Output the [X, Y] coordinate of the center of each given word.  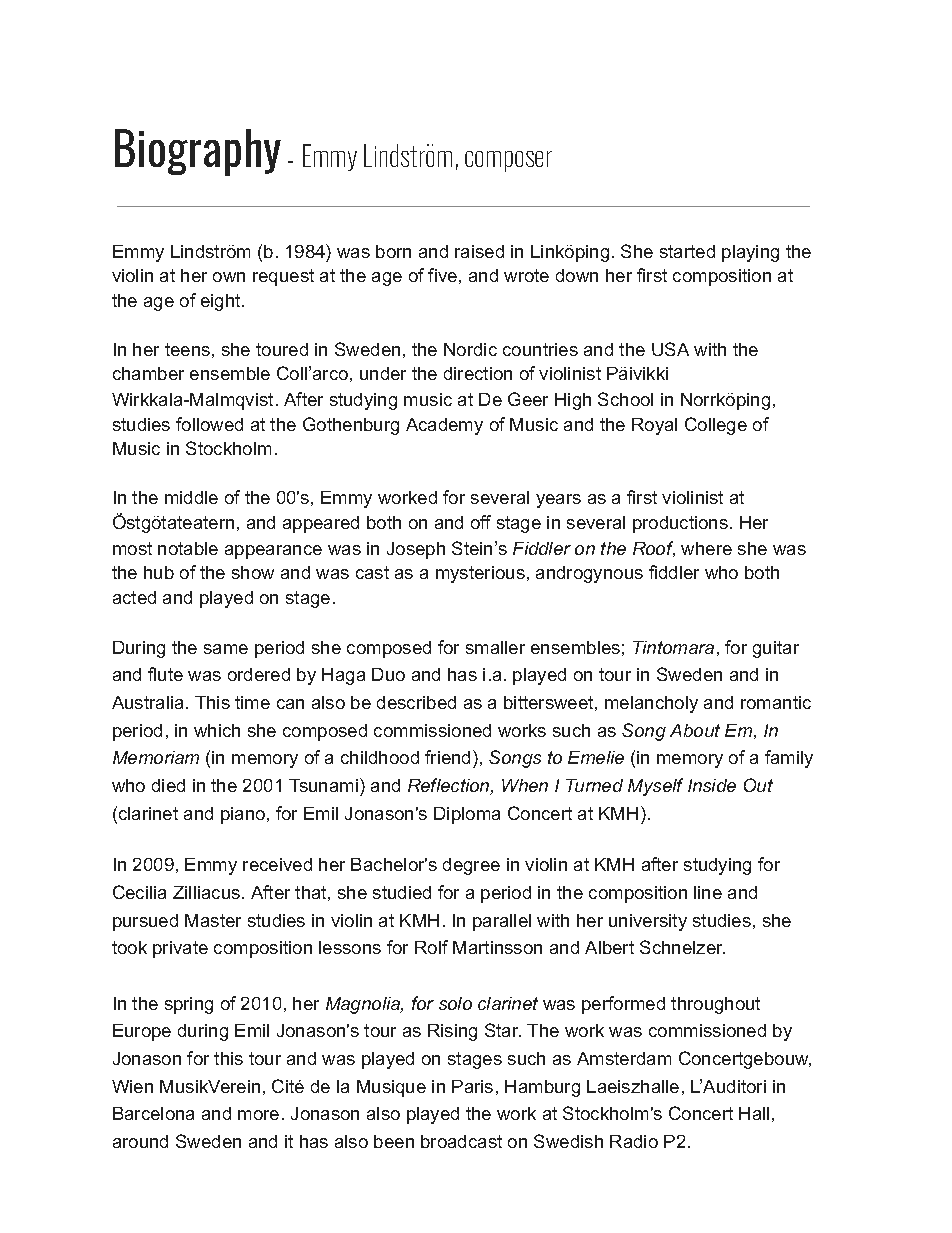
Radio [634, 1141]
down [577, 275]
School [625, 399]
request [283, 277]
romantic [776, 702]
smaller [495, 647]
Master [213, 920]
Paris [472, 1086]
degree [471, 866]
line [708, 892]
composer [508, 161]
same [226, 649]
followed [209, 424]
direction [478, 373]
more [258, 1115]
